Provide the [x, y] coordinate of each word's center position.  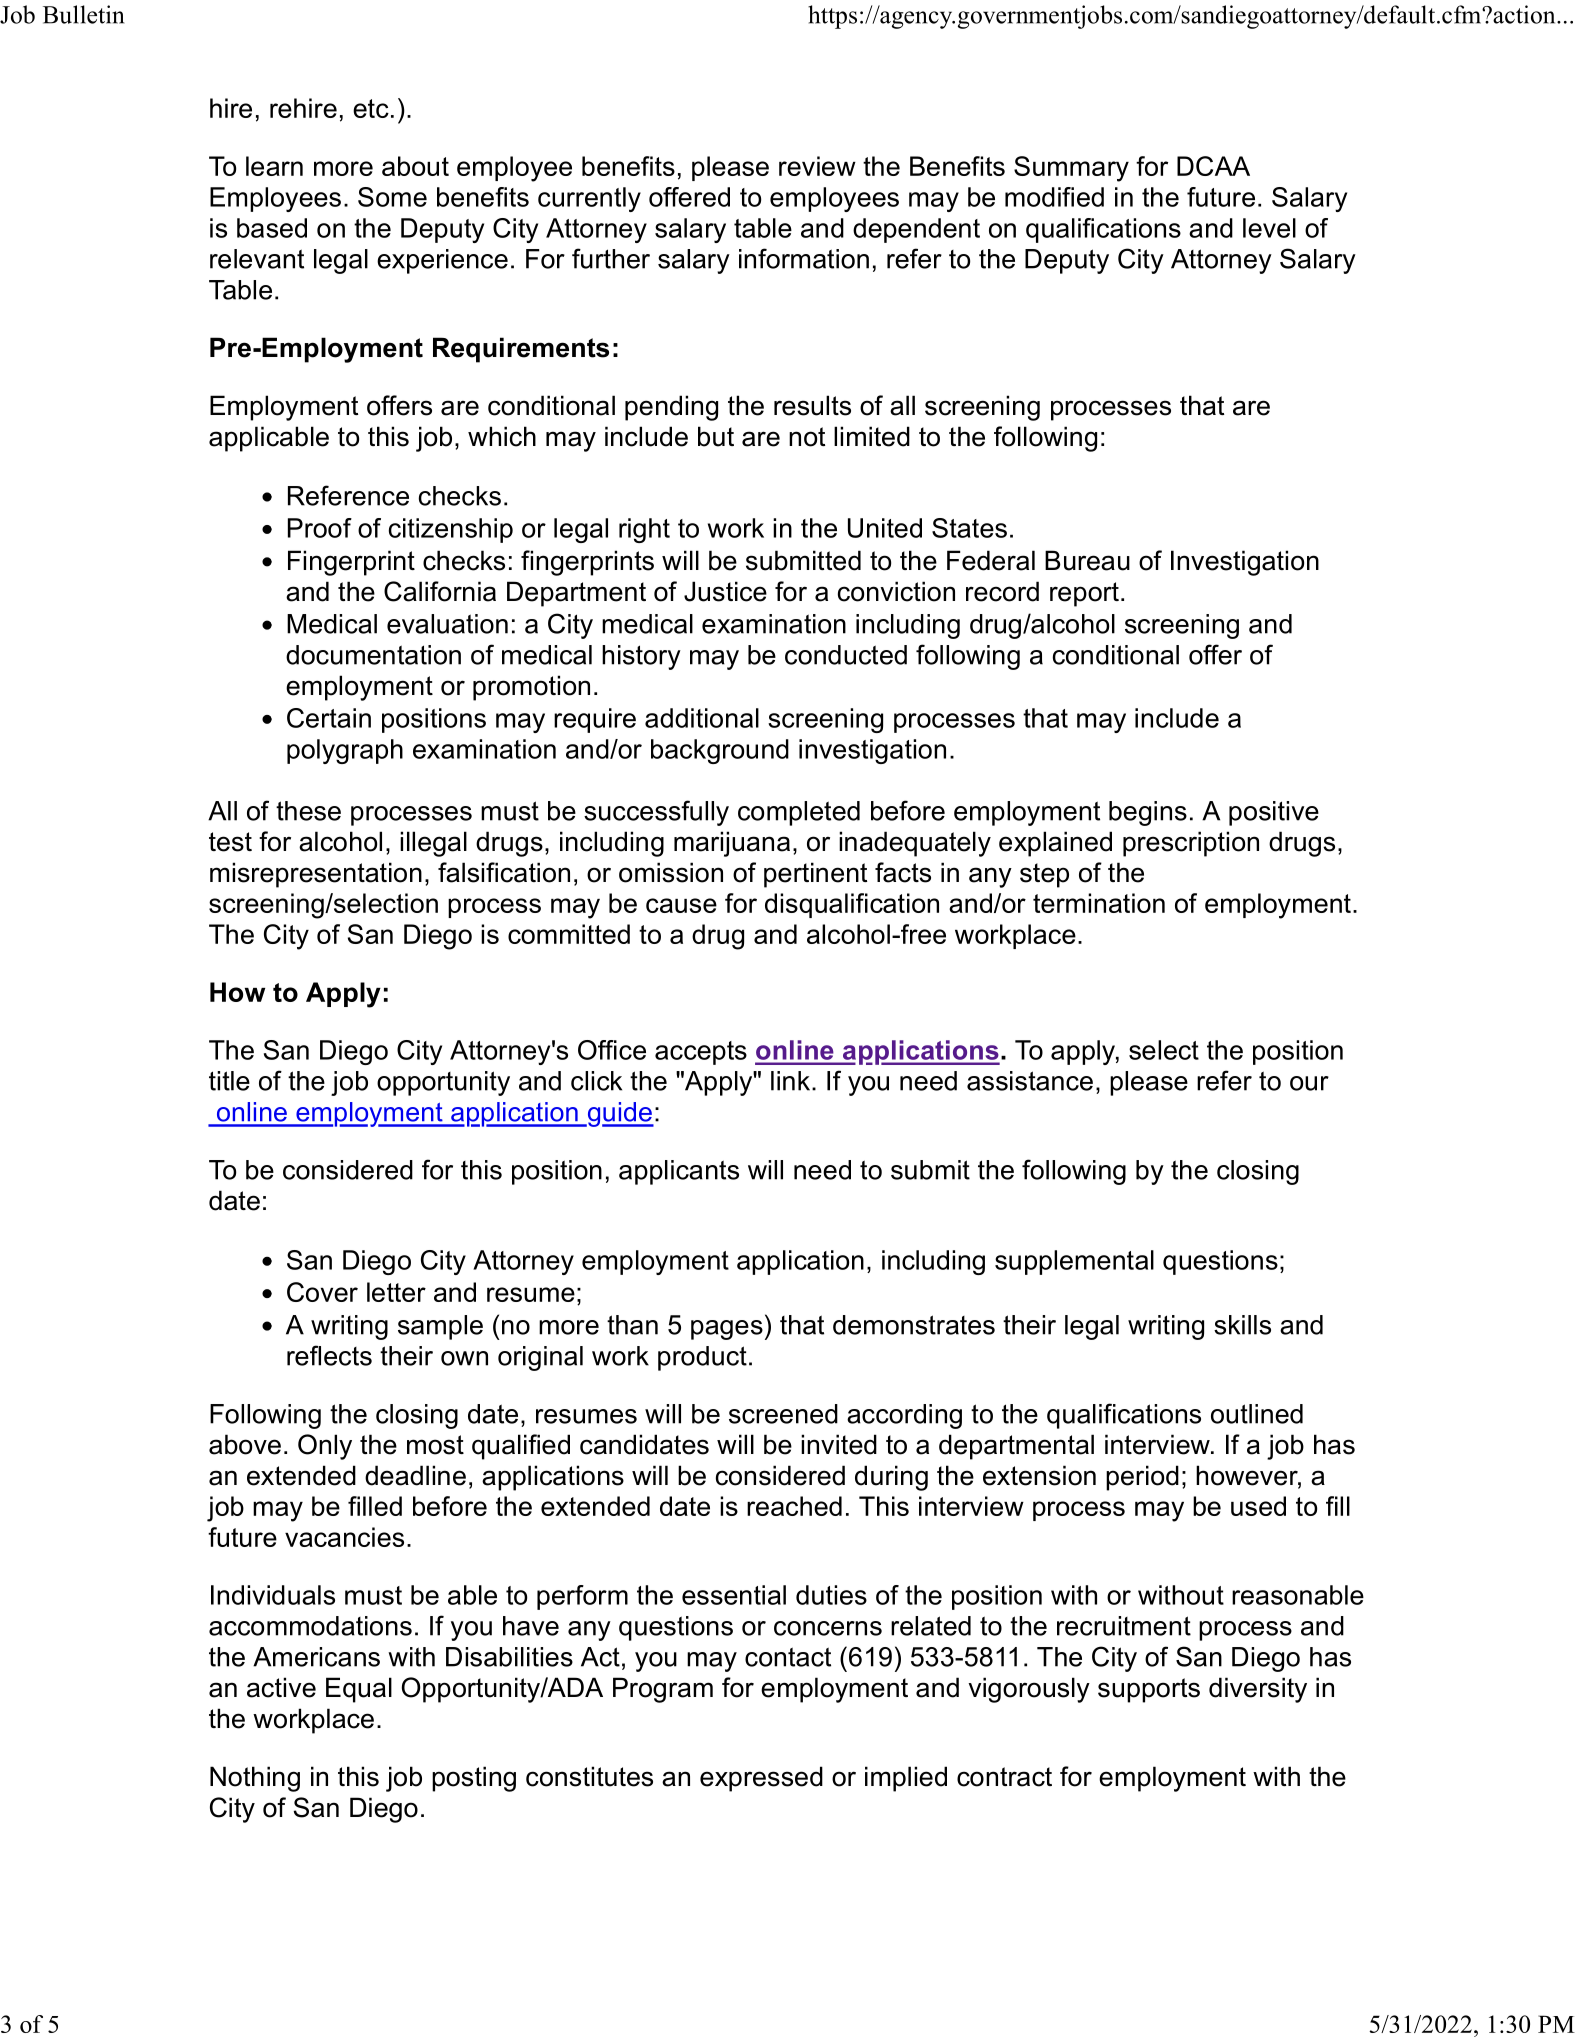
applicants [679, 1172]
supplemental [1074, 1262]
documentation [373, 655]
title [229, 1081]
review [817, 166]
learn [274, 166]
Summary [1071, 169]
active [281, 1687]
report [1084, 594]
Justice [725, 591]
